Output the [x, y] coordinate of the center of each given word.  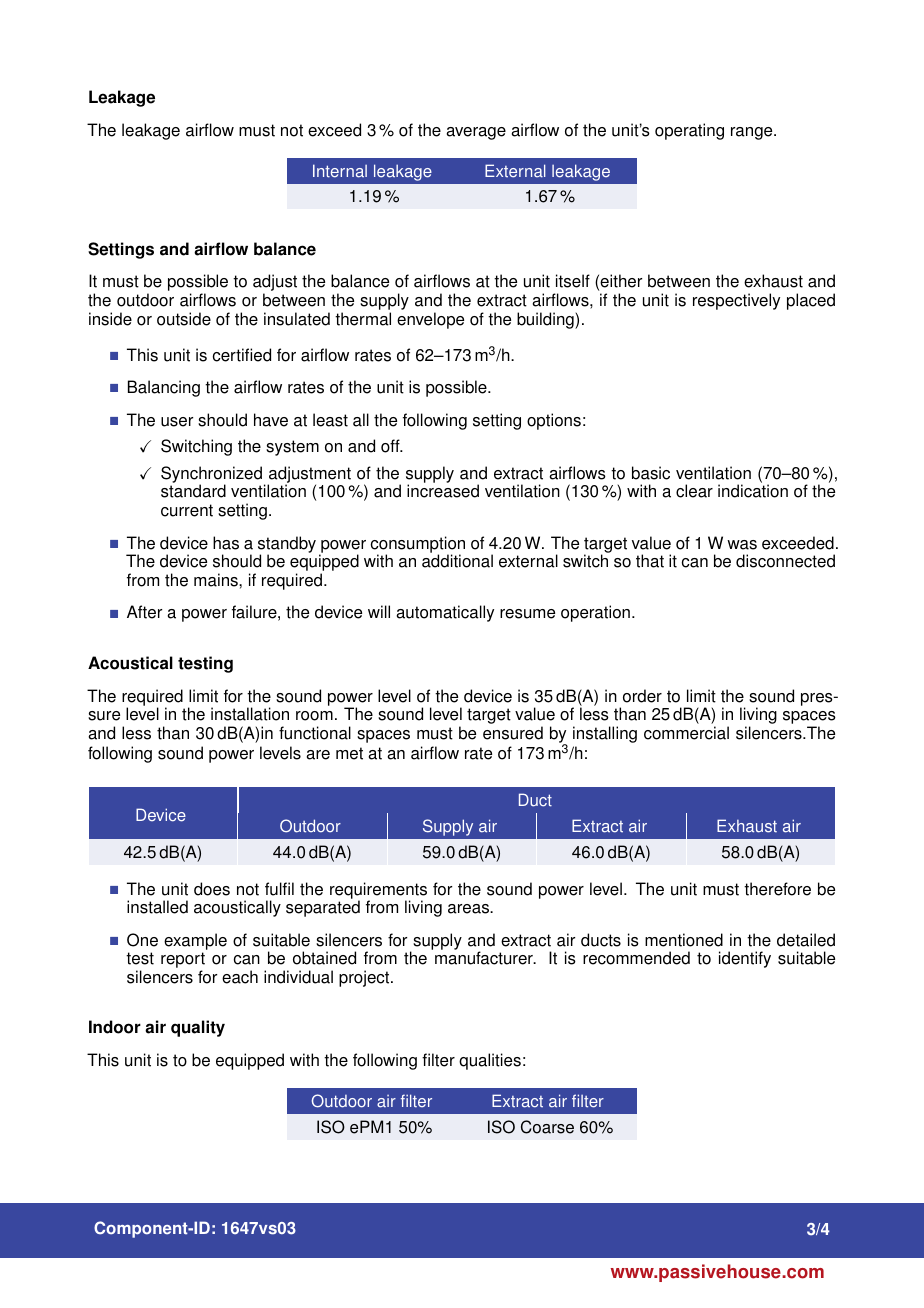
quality [198, 1028]
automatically [445, 613]
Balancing [164, 388]
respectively [736, 301]
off [391, 446]
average [476, 133]
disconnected [785, 561]
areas [470, 909]
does [212, 889]
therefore [777, 889]
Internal [340, 171]
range [753, 133]
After [144, 612]
